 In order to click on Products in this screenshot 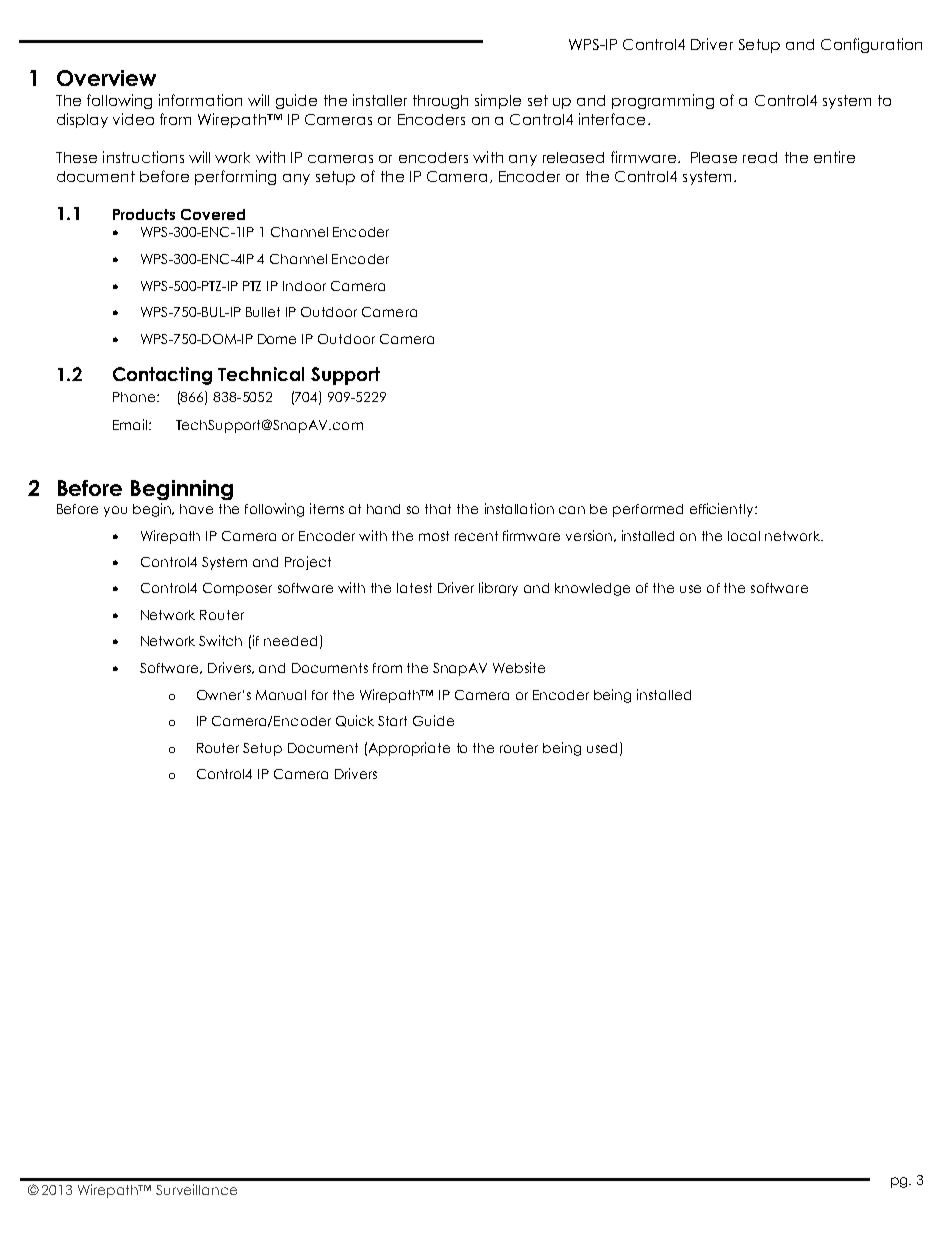, I will do `click(144, 214)`.
